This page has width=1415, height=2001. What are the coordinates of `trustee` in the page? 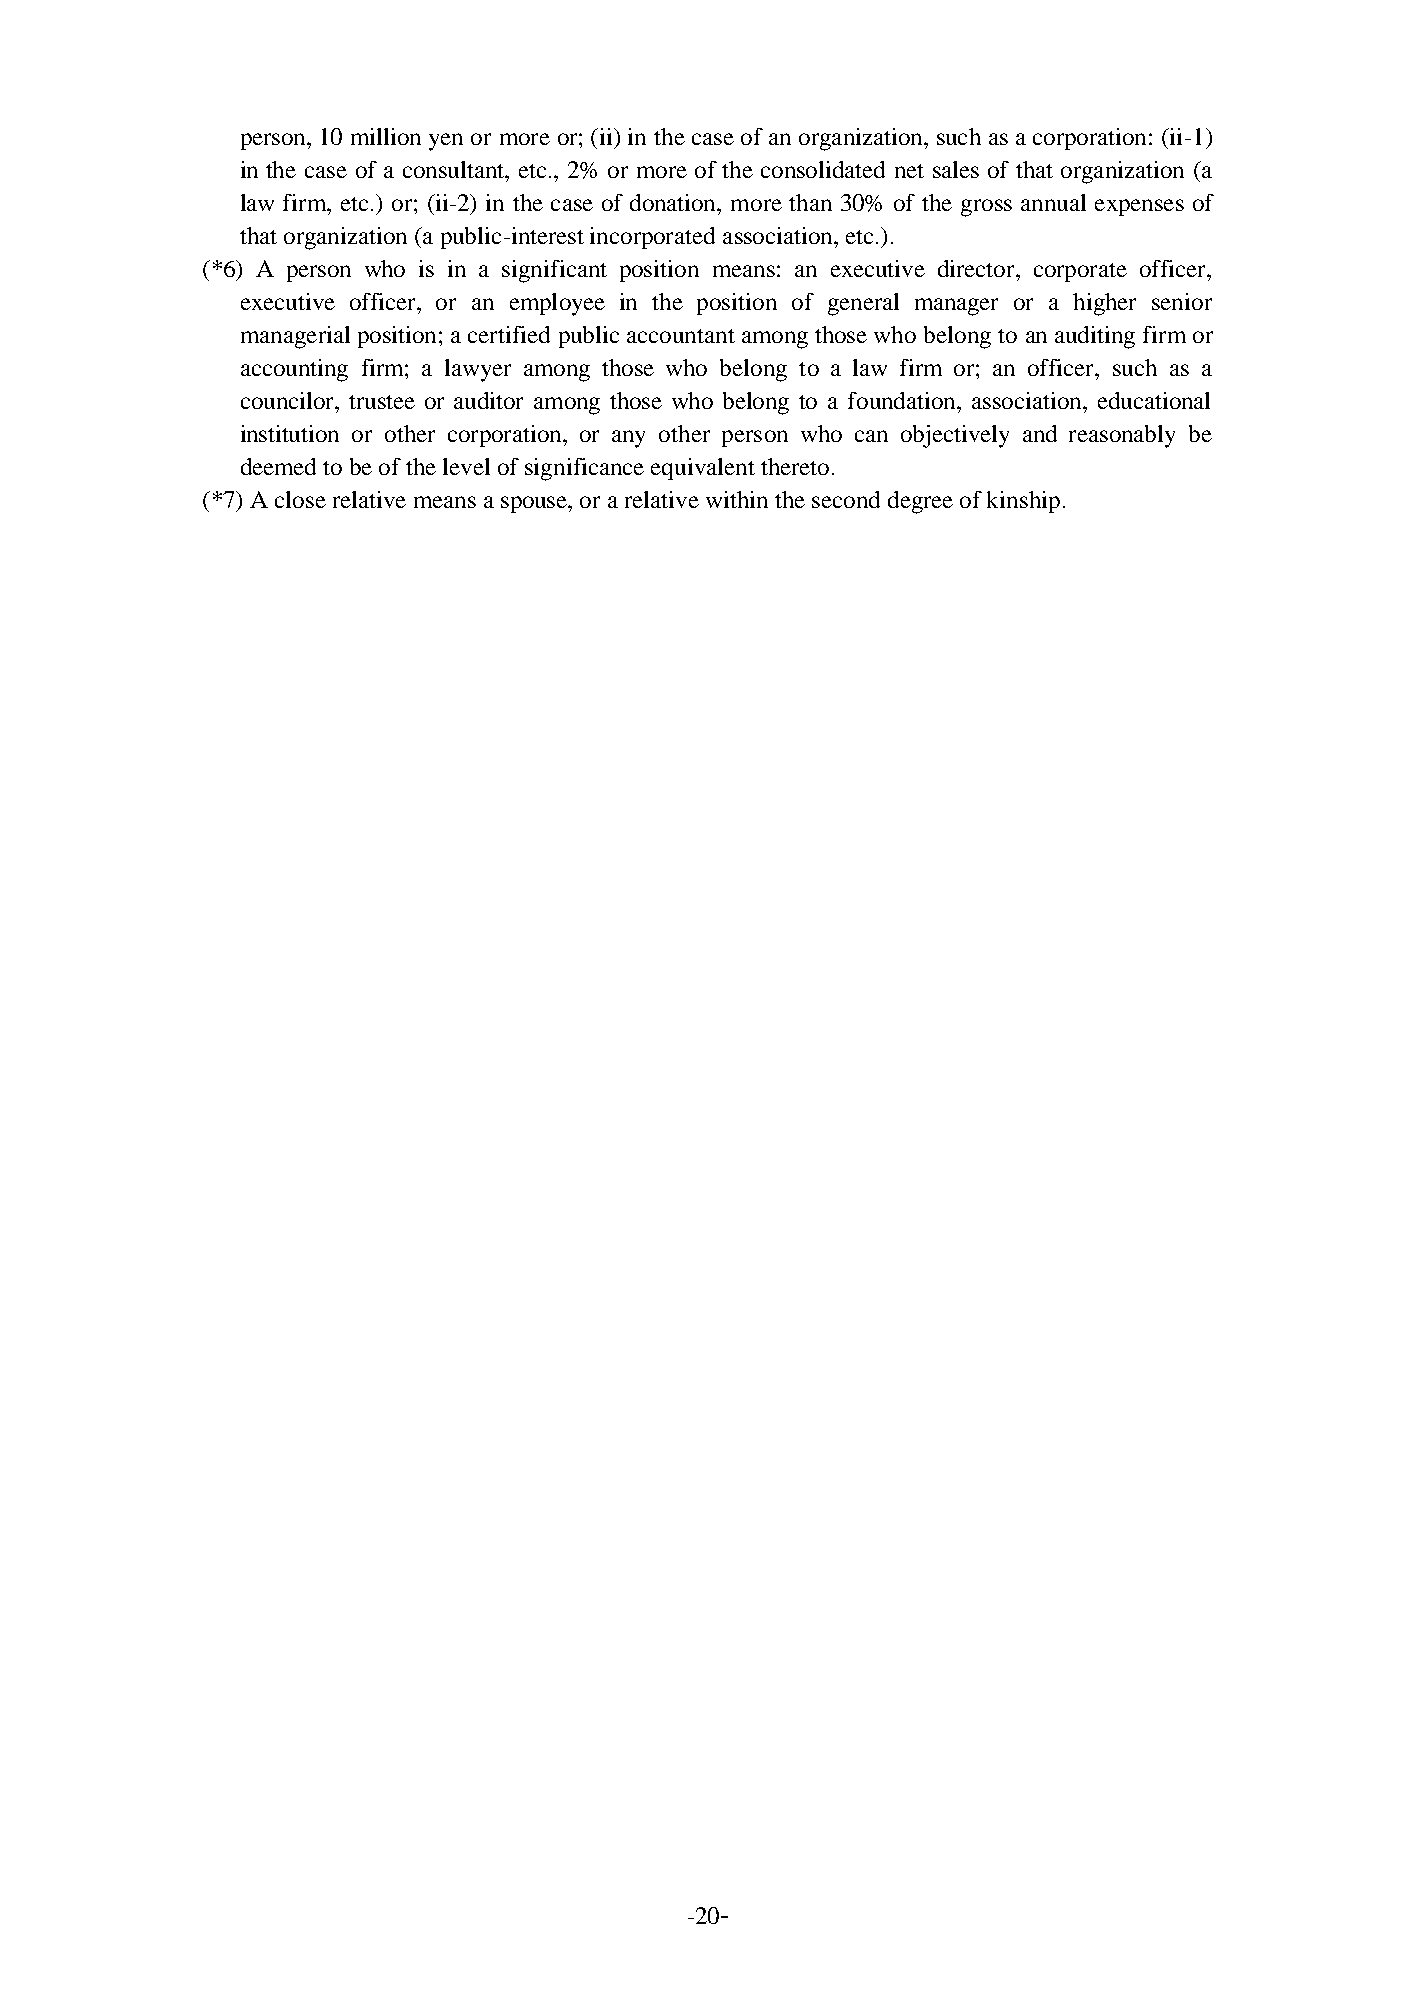 It's located at (382, 402).
